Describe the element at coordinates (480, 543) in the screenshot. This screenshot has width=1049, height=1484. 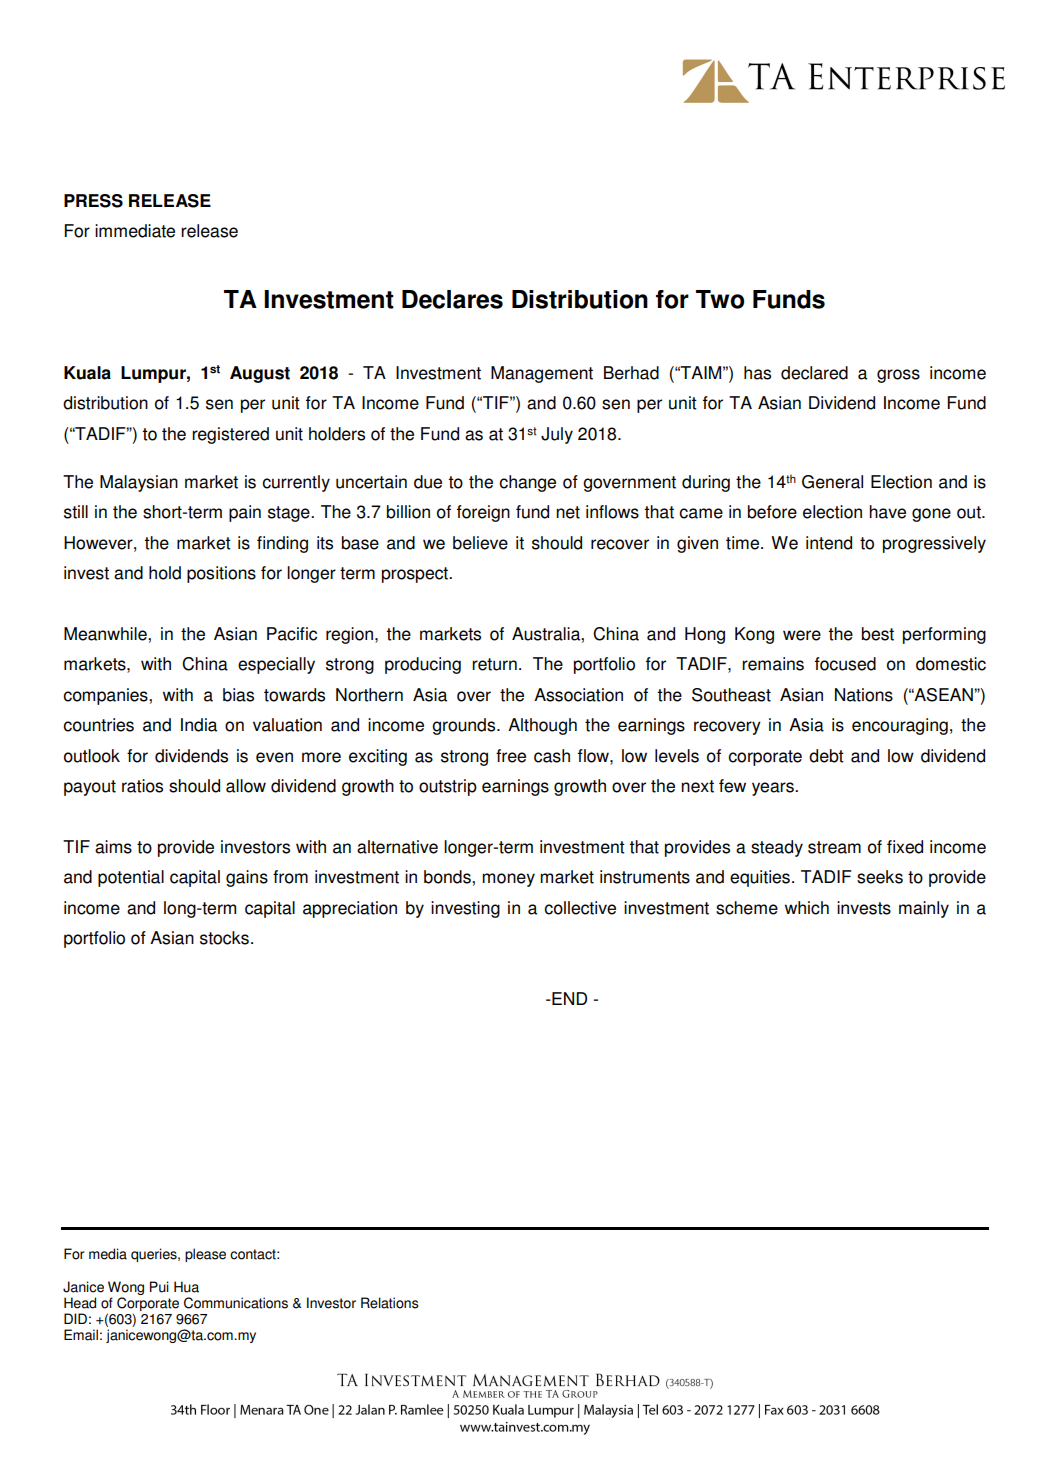
I see `believe` at that location.
